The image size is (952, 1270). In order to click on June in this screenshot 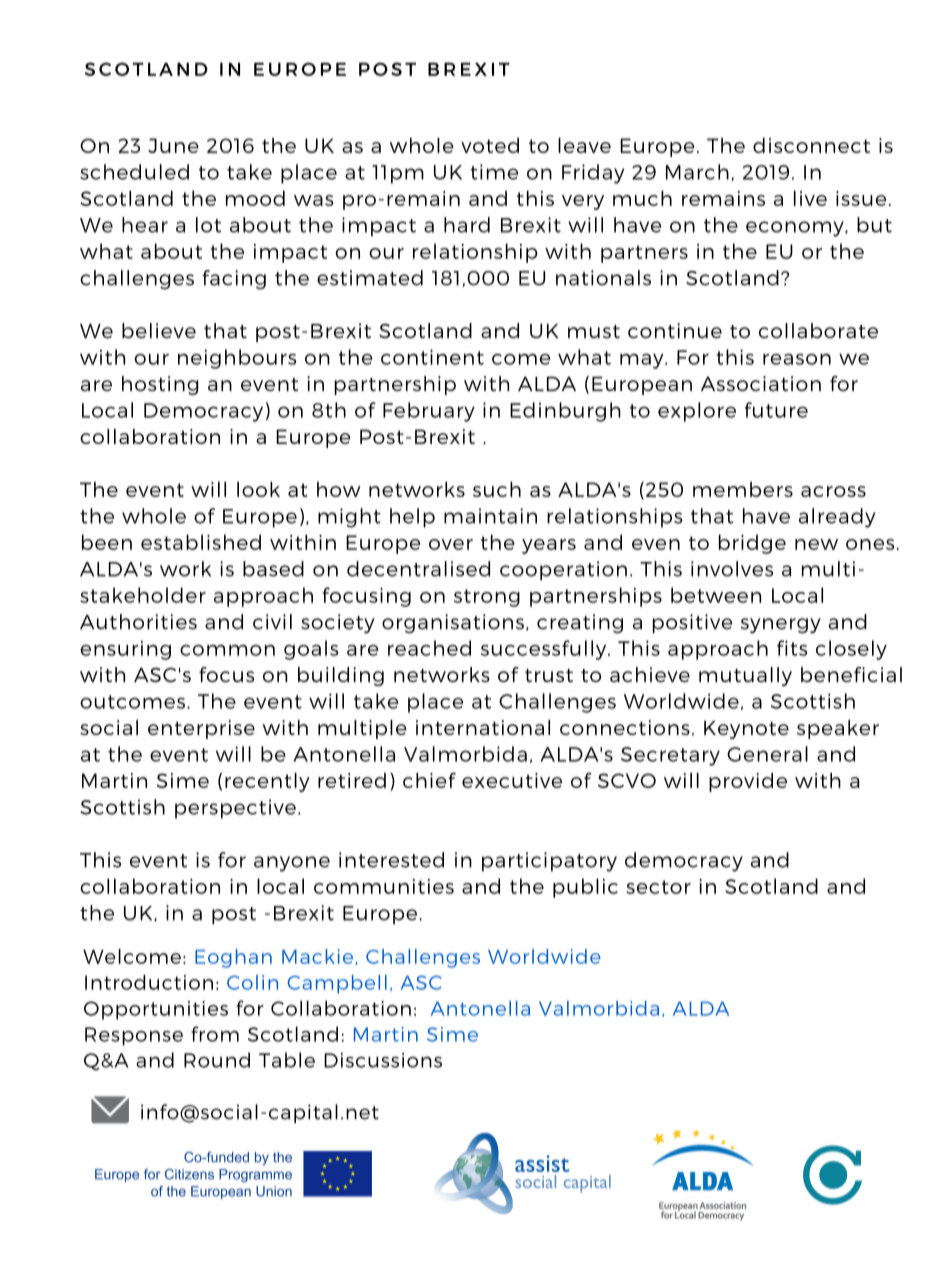, I will do `click(173, 145)`.
